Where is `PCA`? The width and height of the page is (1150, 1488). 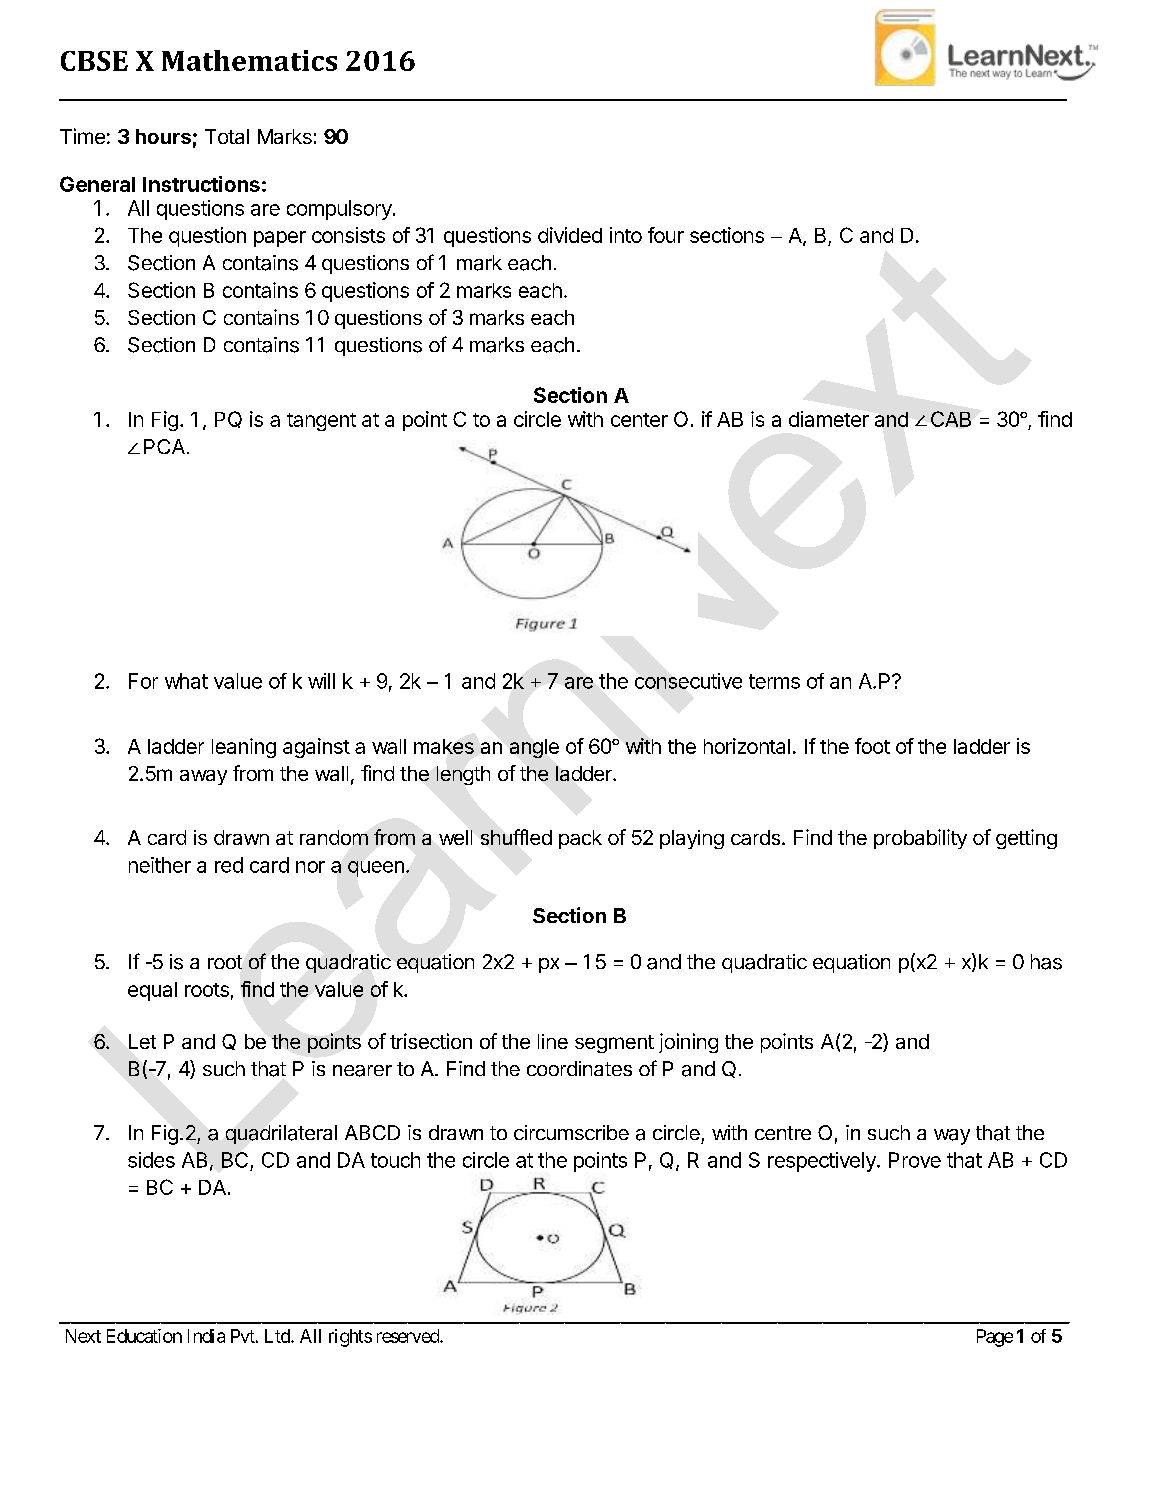
PCA is located at coordinates (164, 446).
